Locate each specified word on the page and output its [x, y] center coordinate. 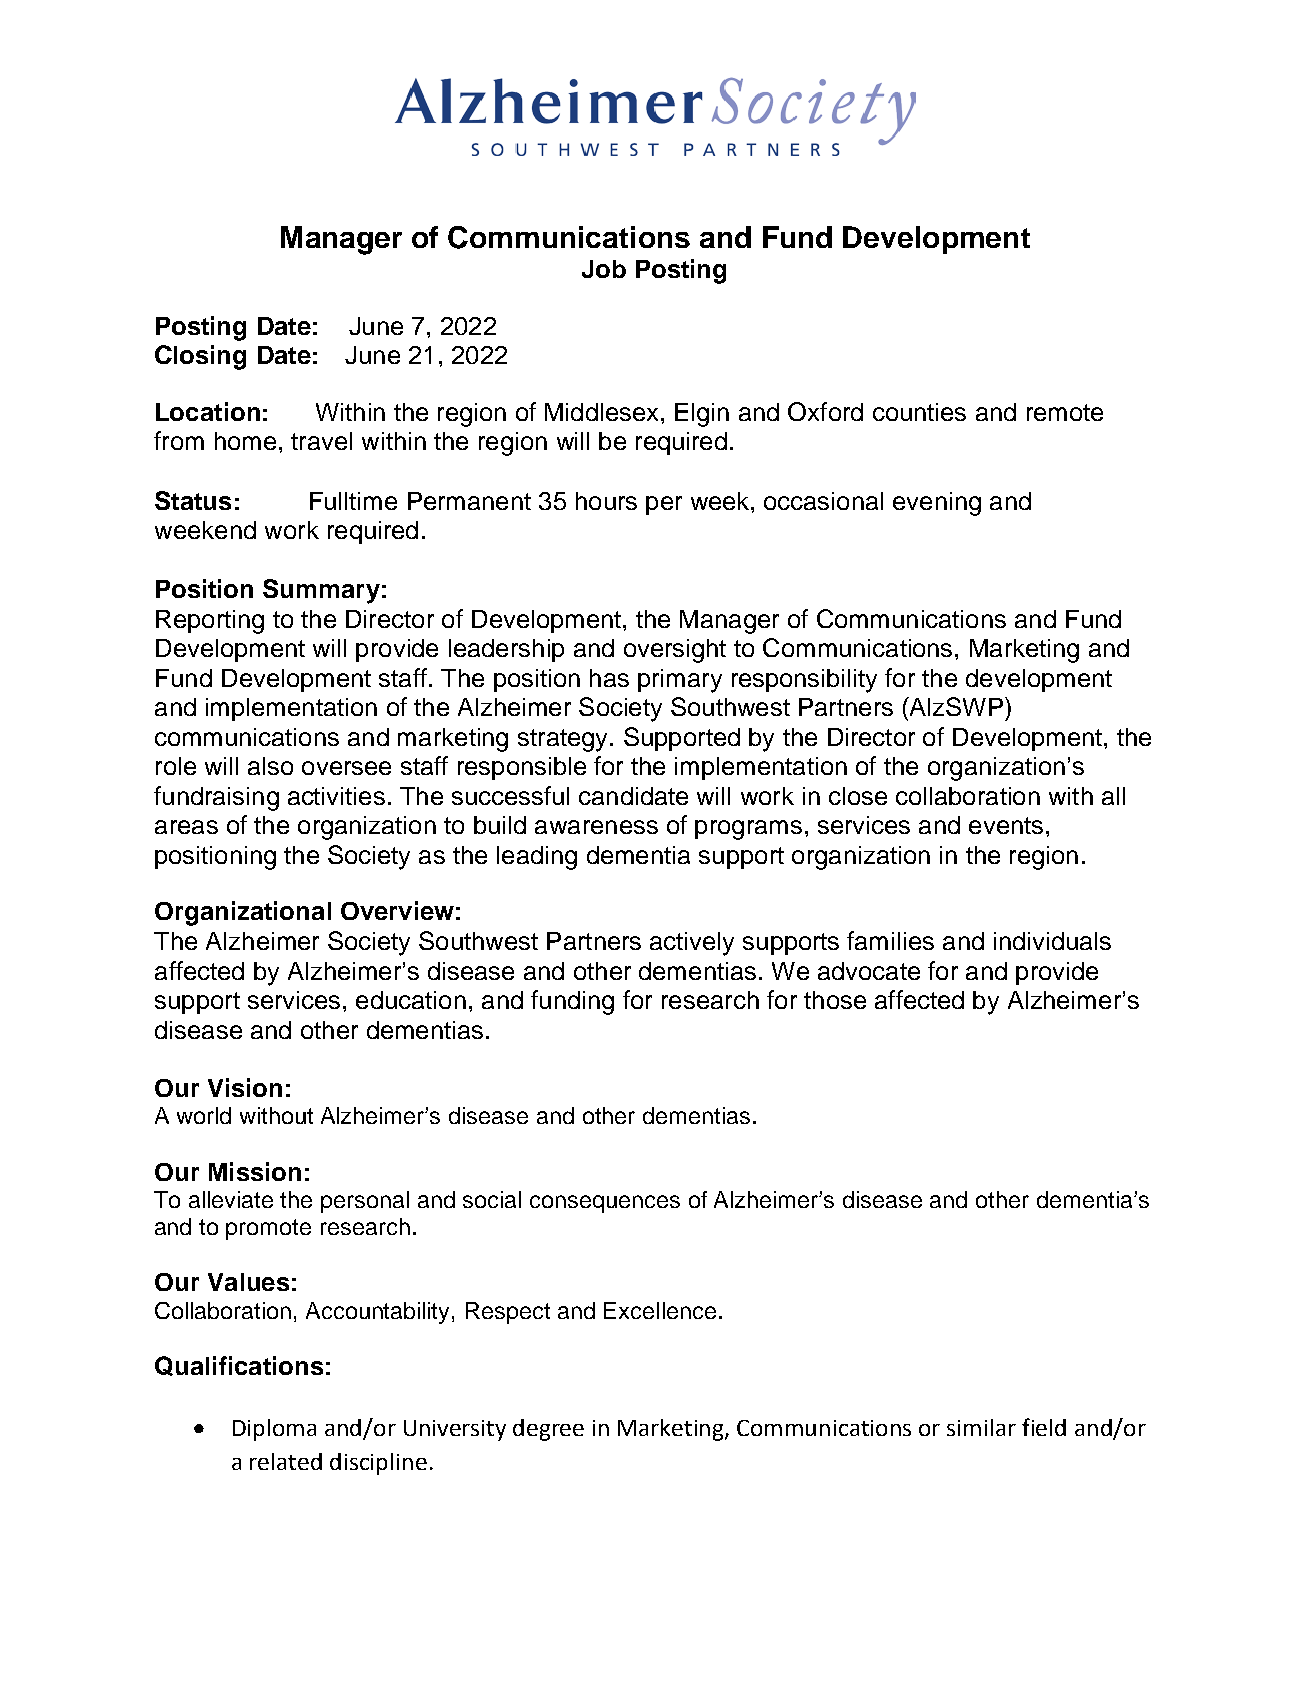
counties [919, 412]
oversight [675, 651]
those [835, 1000]
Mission [255, 1171]
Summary [321, 591]
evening [937, 504]
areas [186, 827]
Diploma [274, 1430]
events [1006, 825]
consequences [605, 1204]
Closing [200, 357]
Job [604, 269]
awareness [596, 827]
